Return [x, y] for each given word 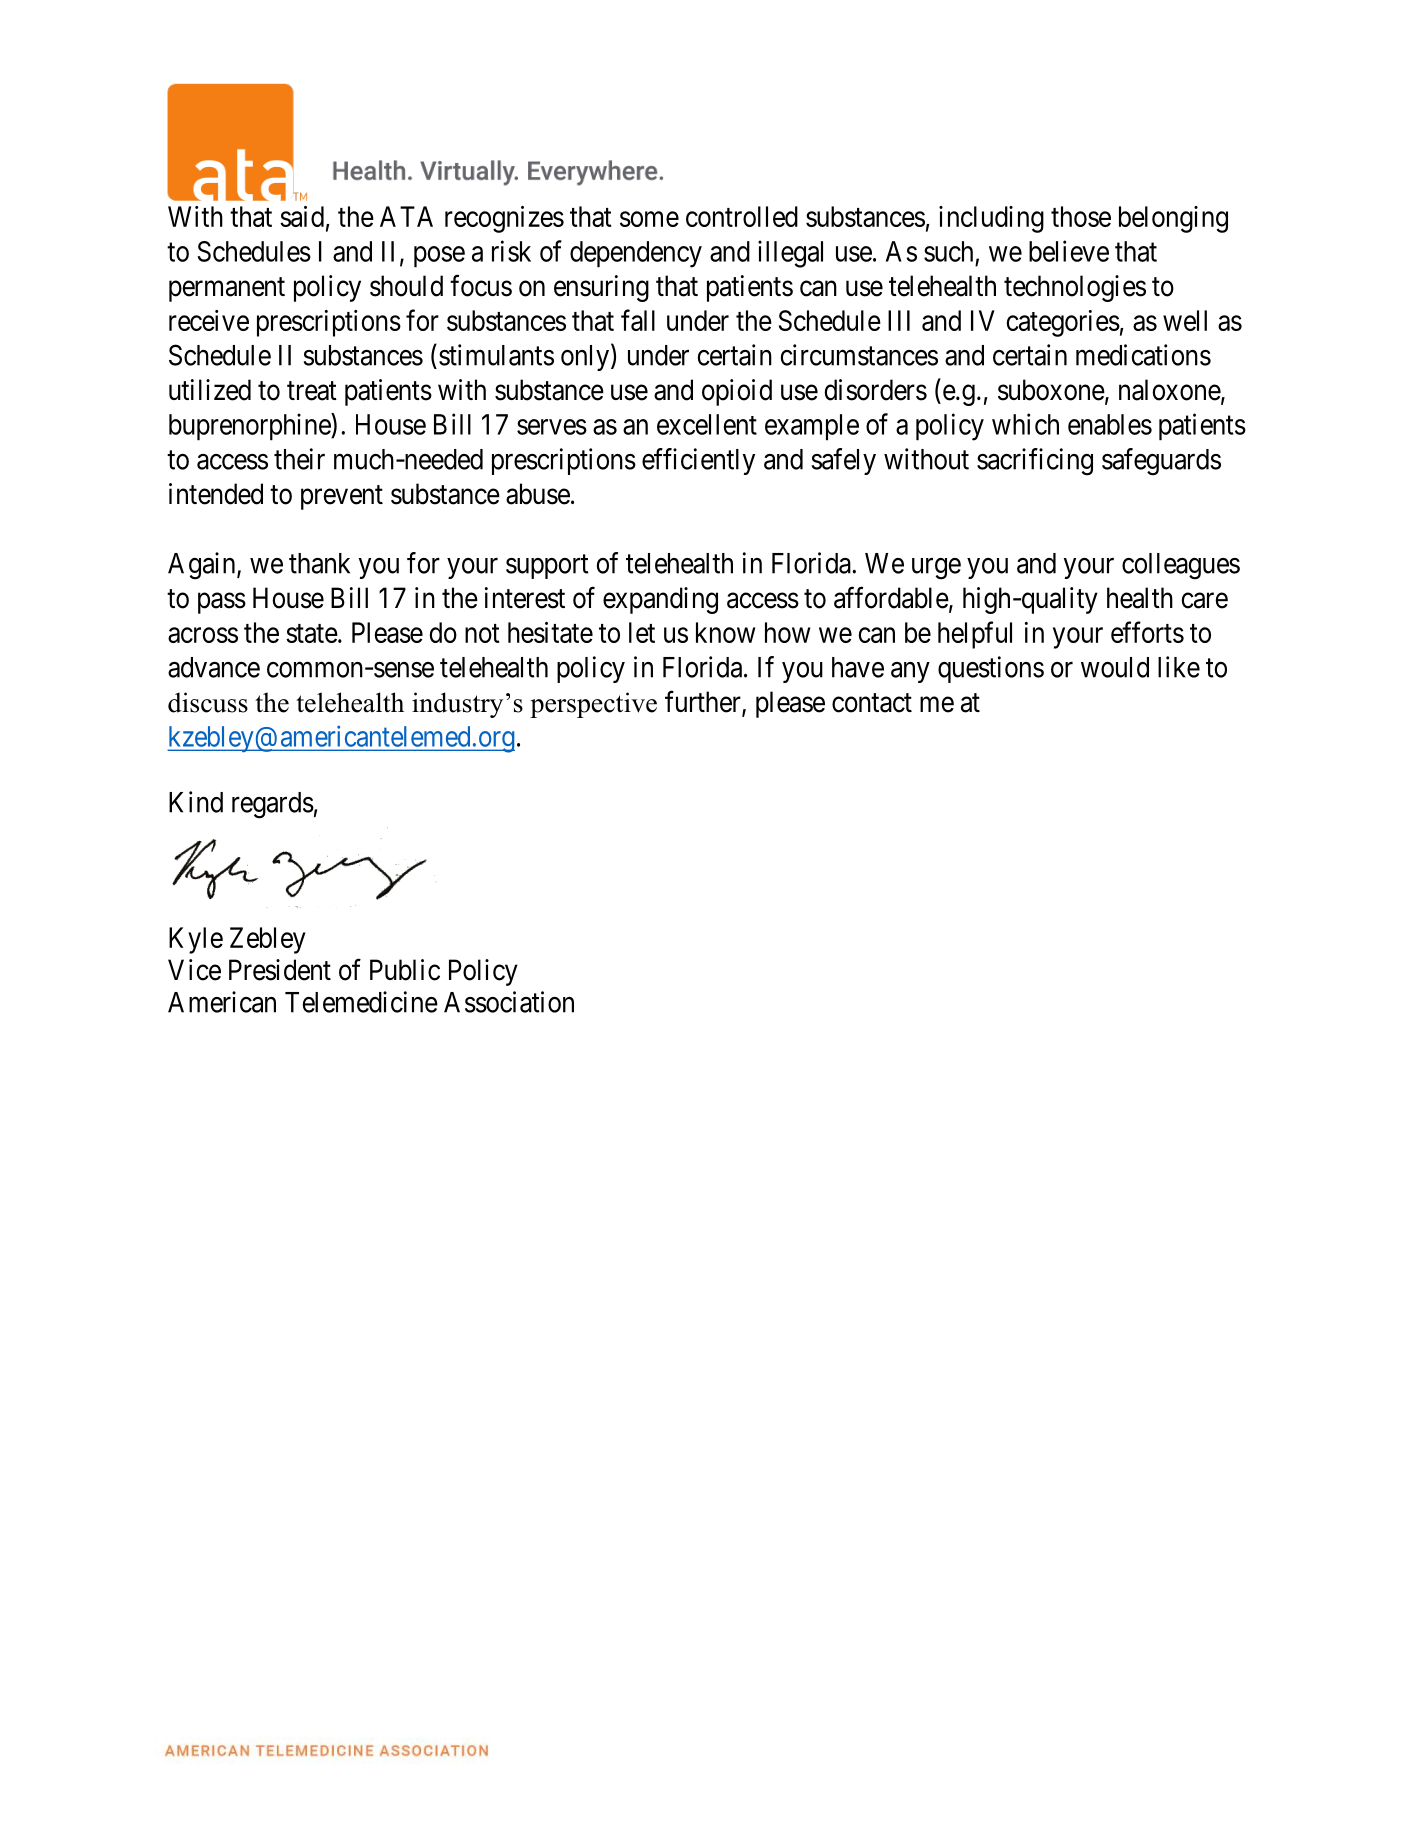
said [302, 216]
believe [1069, 251]
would [1115, 667]
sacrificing [1035, 462]
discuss [208, 702]
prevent [342, 497]
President [280, 970]
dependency [636, 254]
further [704, 702]
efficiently [698, 461]
